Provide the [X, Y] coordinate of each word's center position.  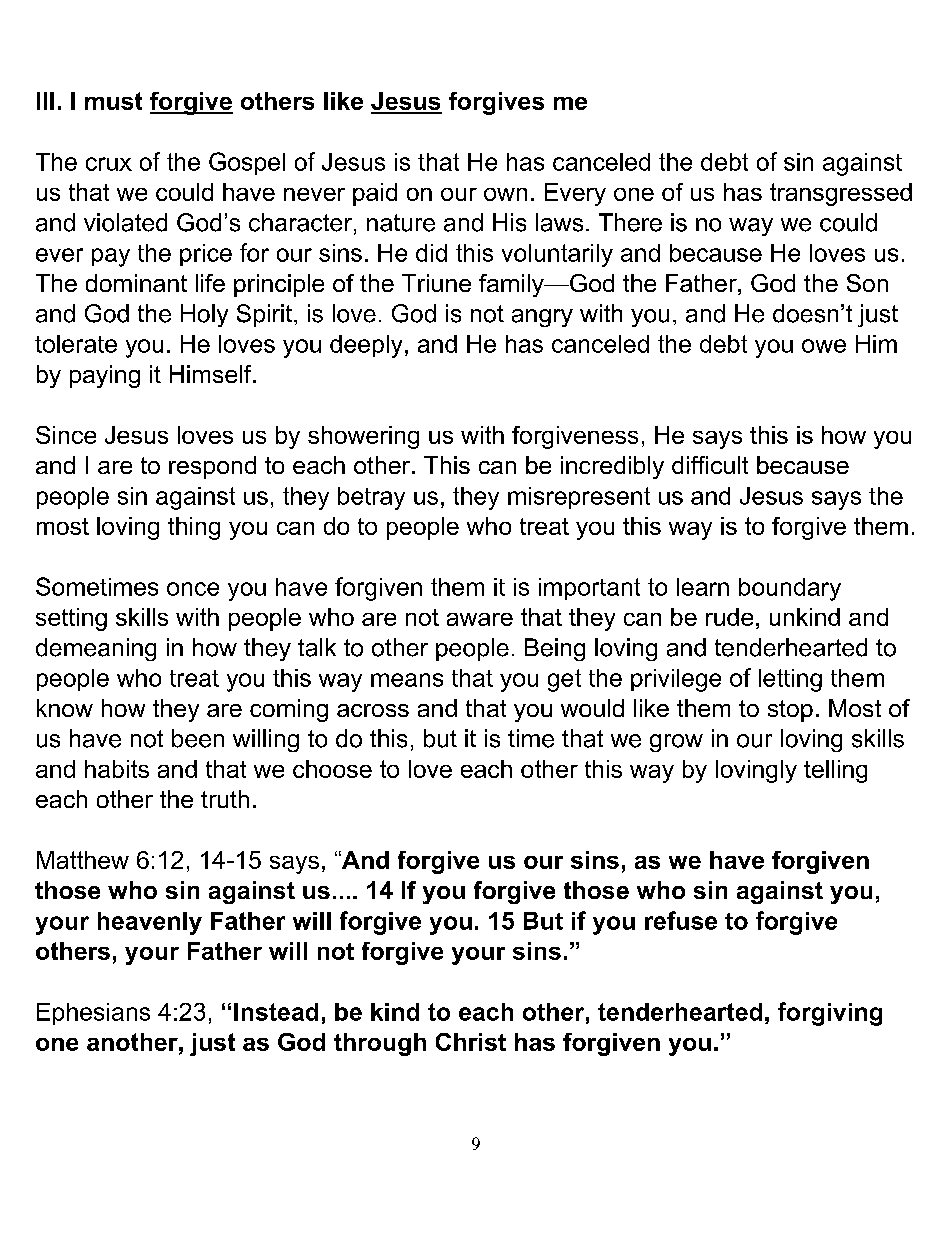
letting [790, 680]
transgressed [841, 194]
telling [835, 771]
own [505, 194]
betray [371, 498]
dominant [136, 283]
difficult [710, 465]
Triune [436, 283]
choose [332, 769]
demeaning [96, 649]
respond [212, 467]
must [113, 101]
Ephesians [93, 1014]
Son [867, 283]
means [407, 680]
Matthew [83, 860]
